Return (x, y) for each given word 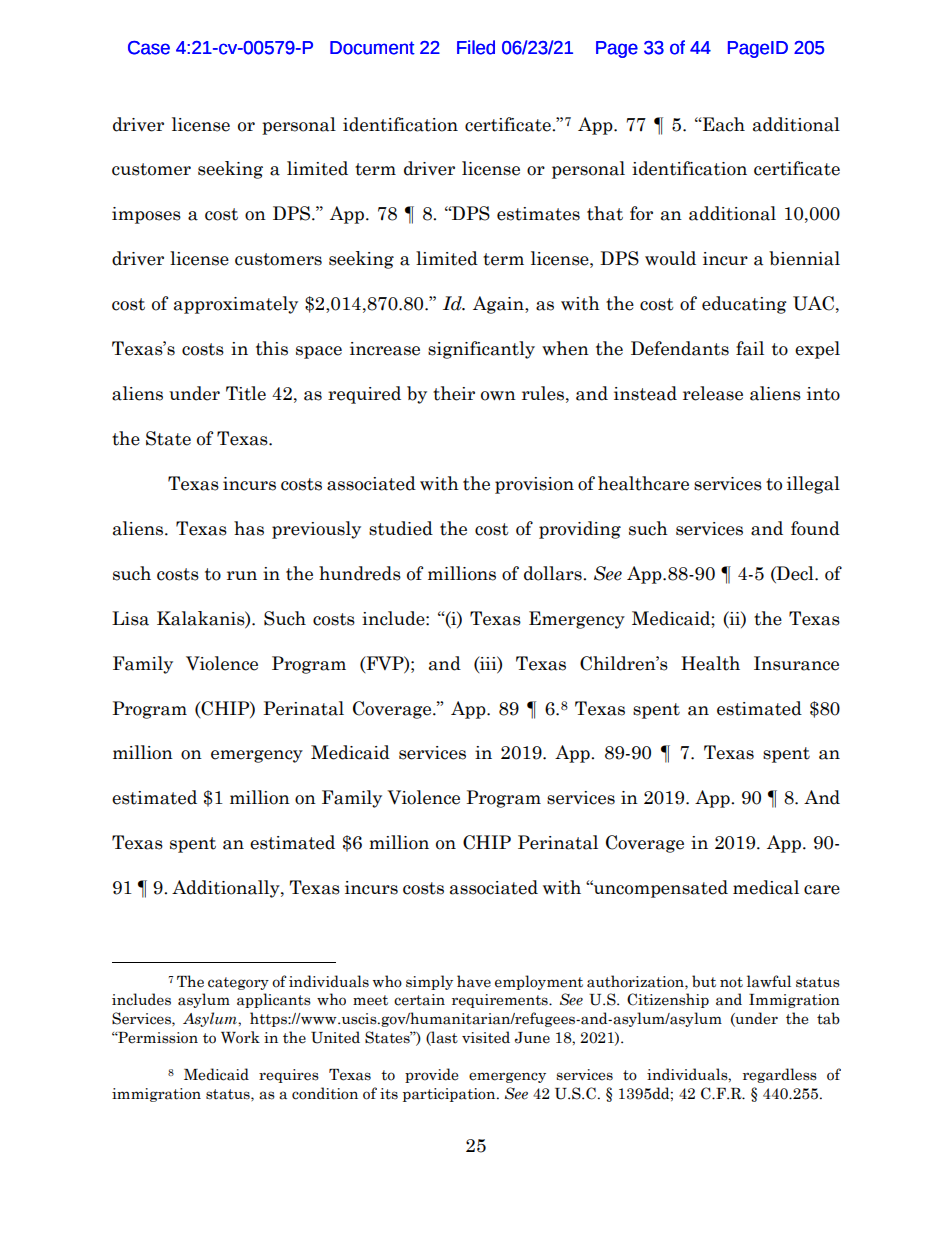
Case (149, 48)
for (641, 213)
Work (240, 1037)
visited (486, 1037)
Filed (476, 47)
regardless (780, 1075)
